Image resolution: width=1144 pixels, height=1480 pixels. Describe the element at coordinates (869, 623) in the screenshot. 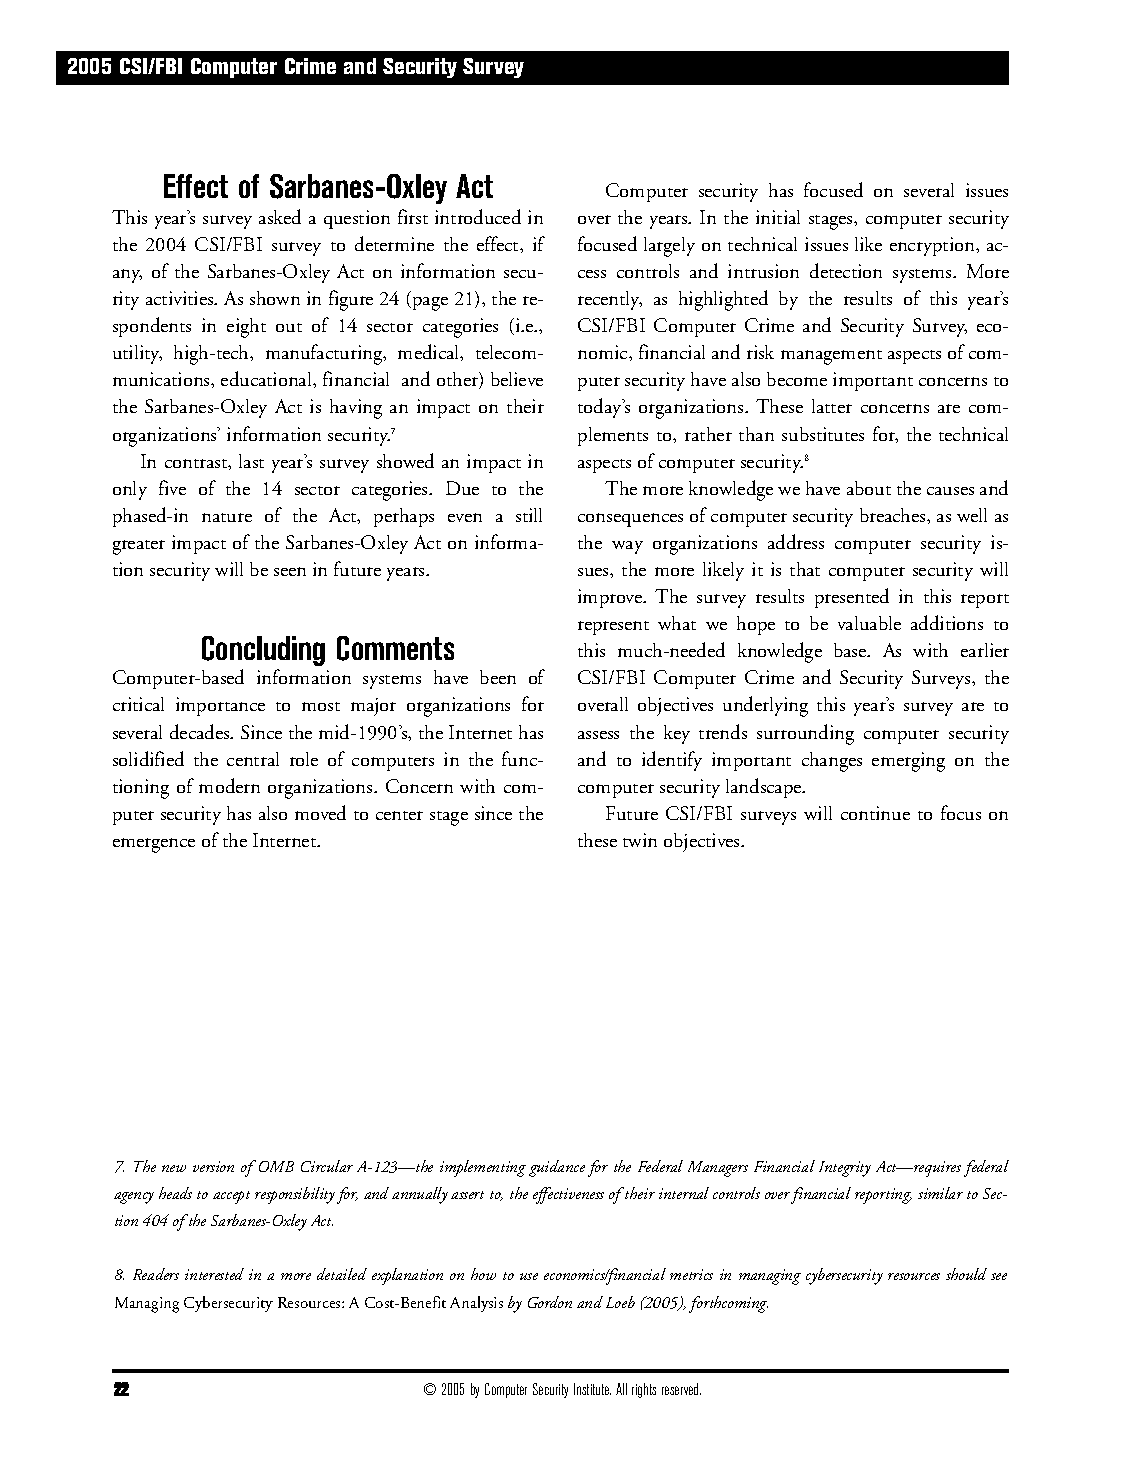

I see `valuable` at that location.
